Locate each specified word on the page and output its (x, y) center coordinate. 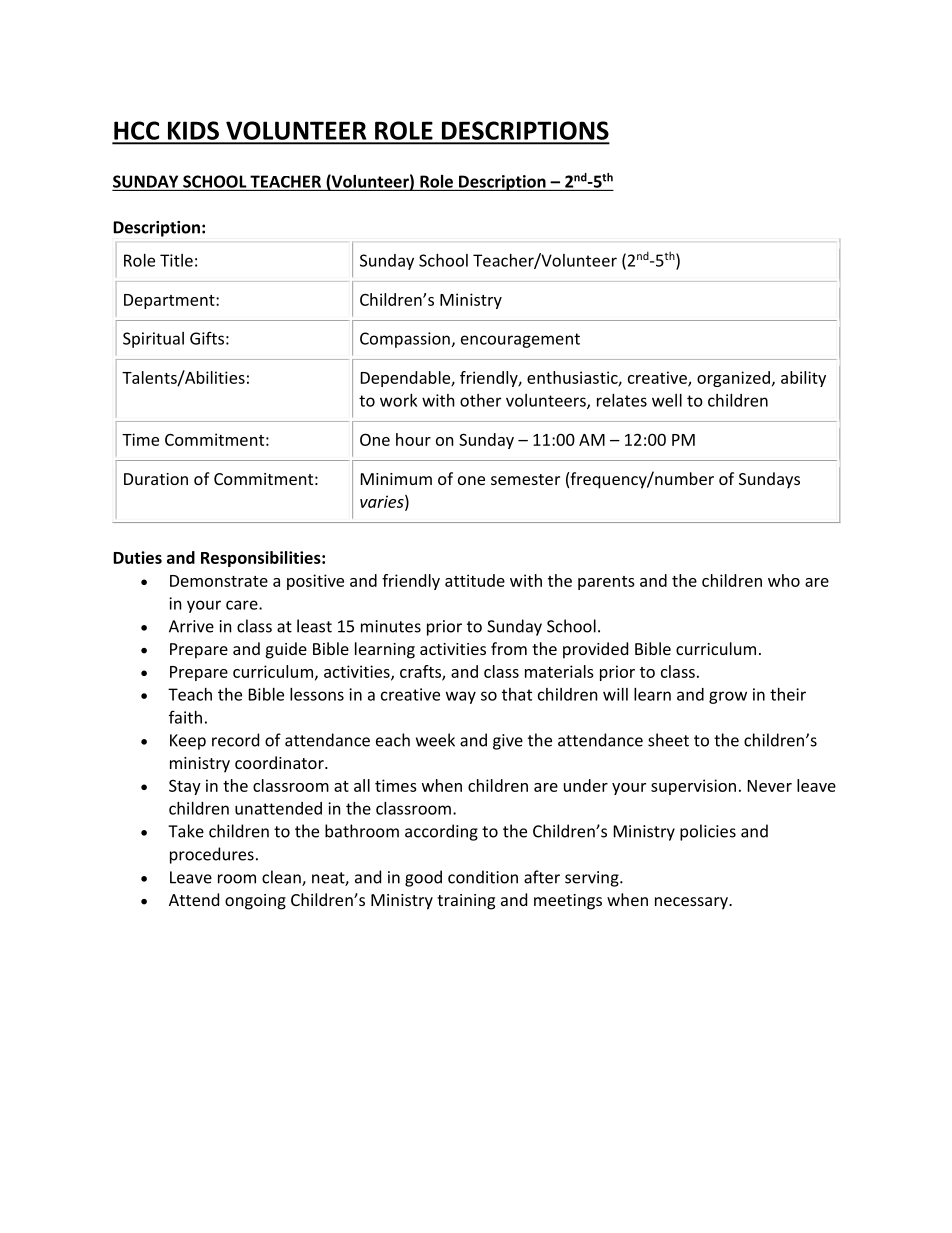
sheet (668, 740)
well (667, 400)
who (784, 580)
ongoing (255, 902)
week (435, 740)
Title (176, 260)
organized (733, 379)
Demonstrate (219, 581)
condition (483, 877)
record (235, 740)
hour (413, 439)
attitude (475, 580)
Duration (156, 479)
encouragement (520, 340)
